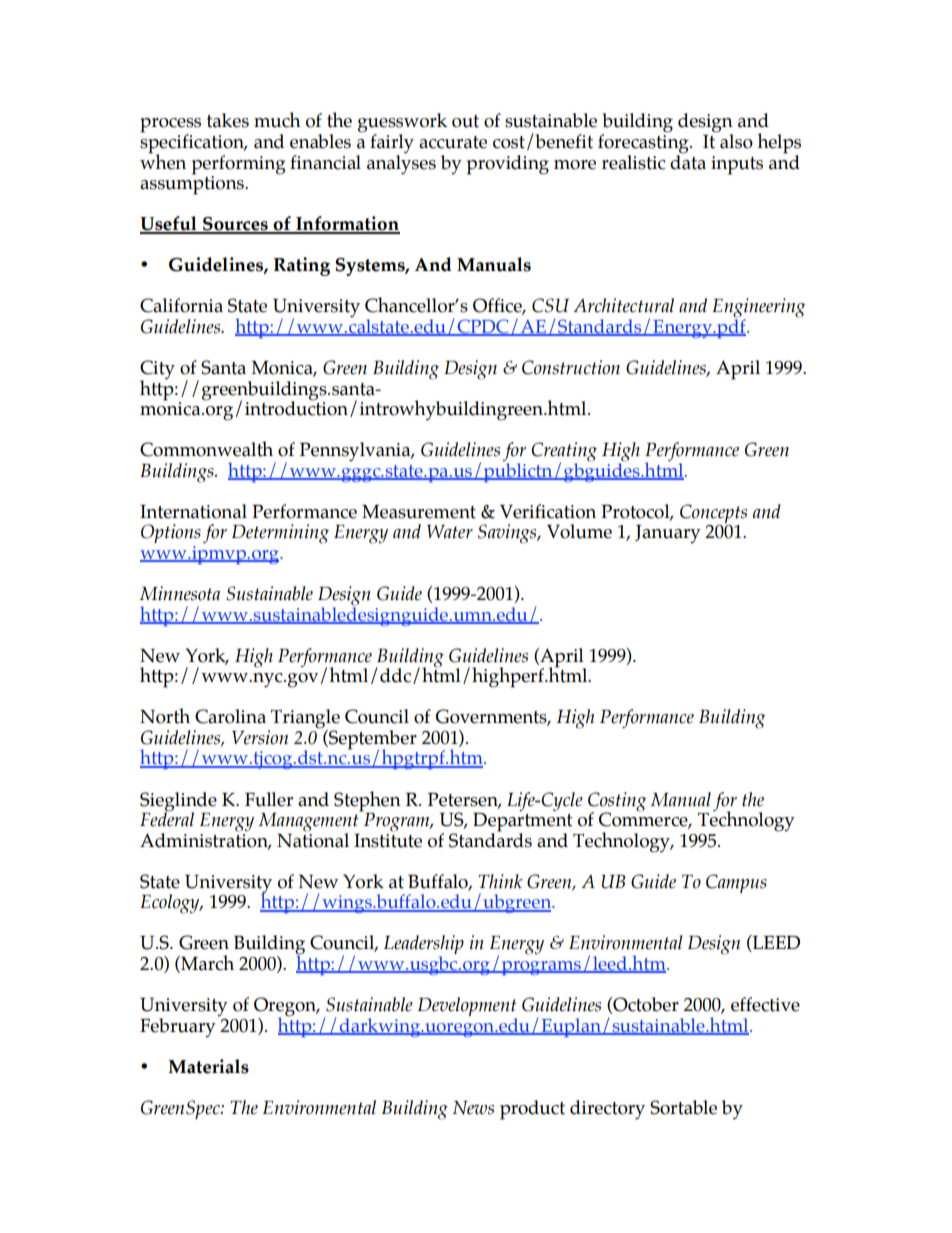  Describe the element at coordinates (683, 1107) in the screenshot. I see `Sortable` at that location.
